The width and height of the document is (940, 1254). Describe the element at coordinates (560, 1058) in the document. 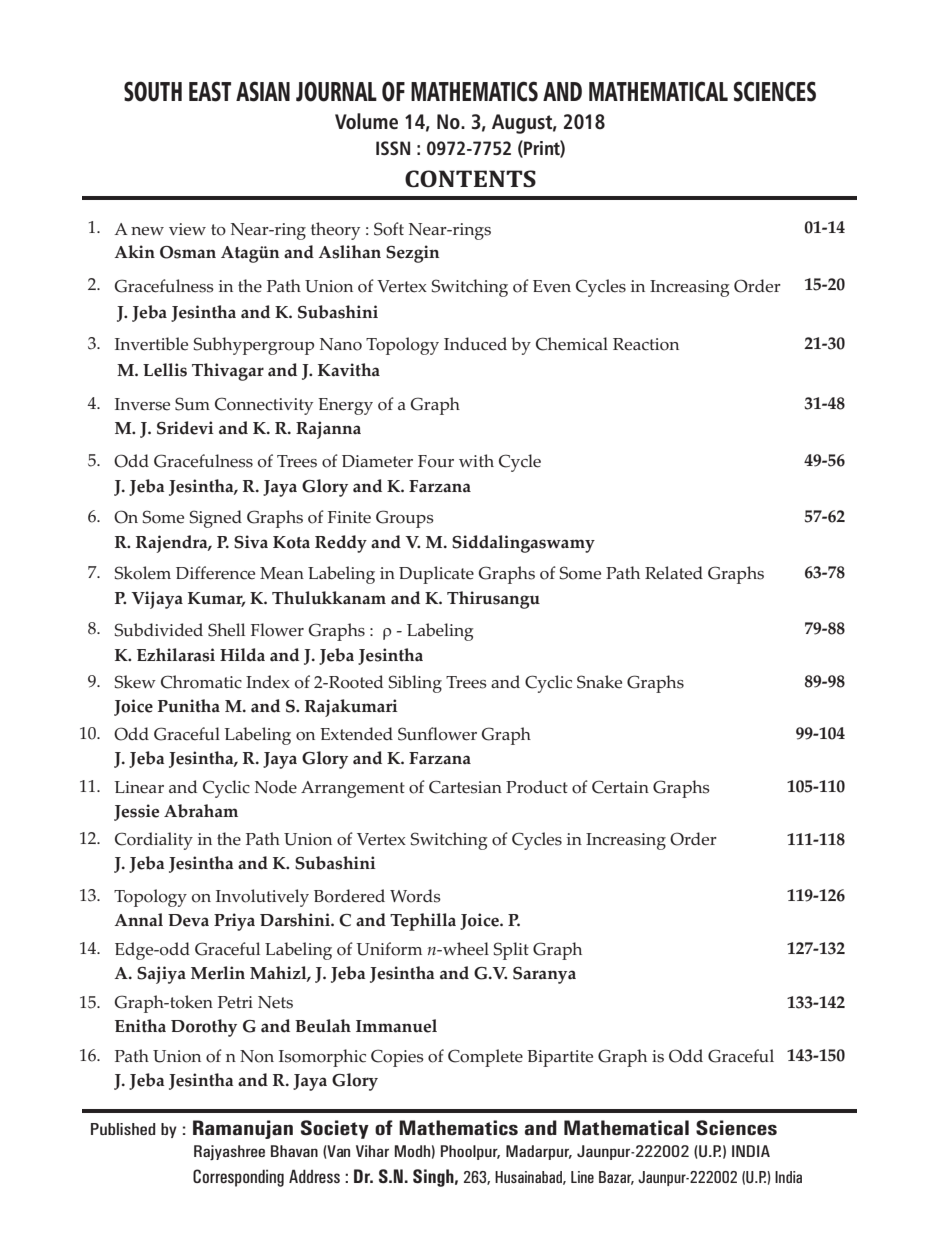

I see `Bipartite` at that location.
